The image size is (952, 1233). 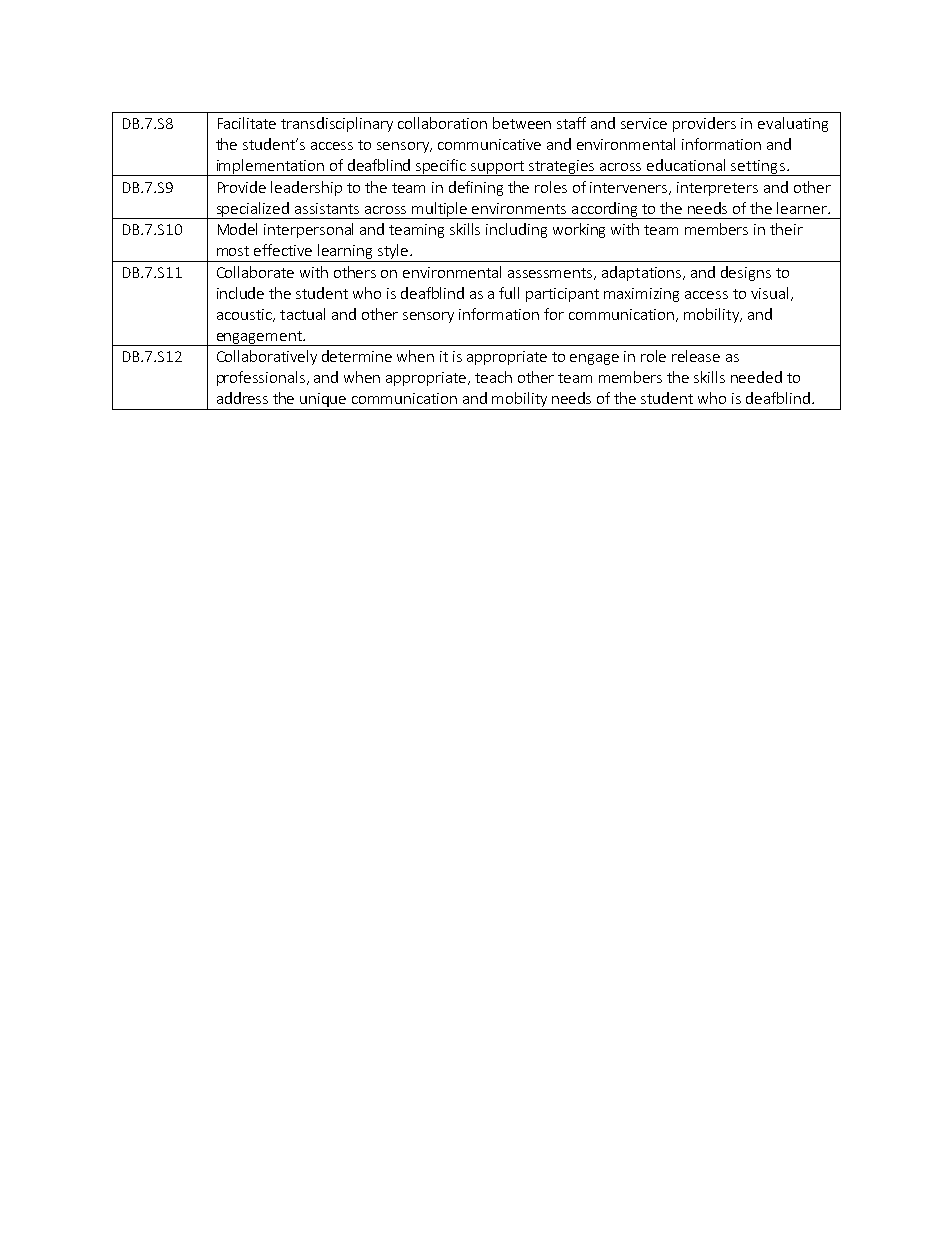 I want to click on leadership, so click(x=306, y=188).
